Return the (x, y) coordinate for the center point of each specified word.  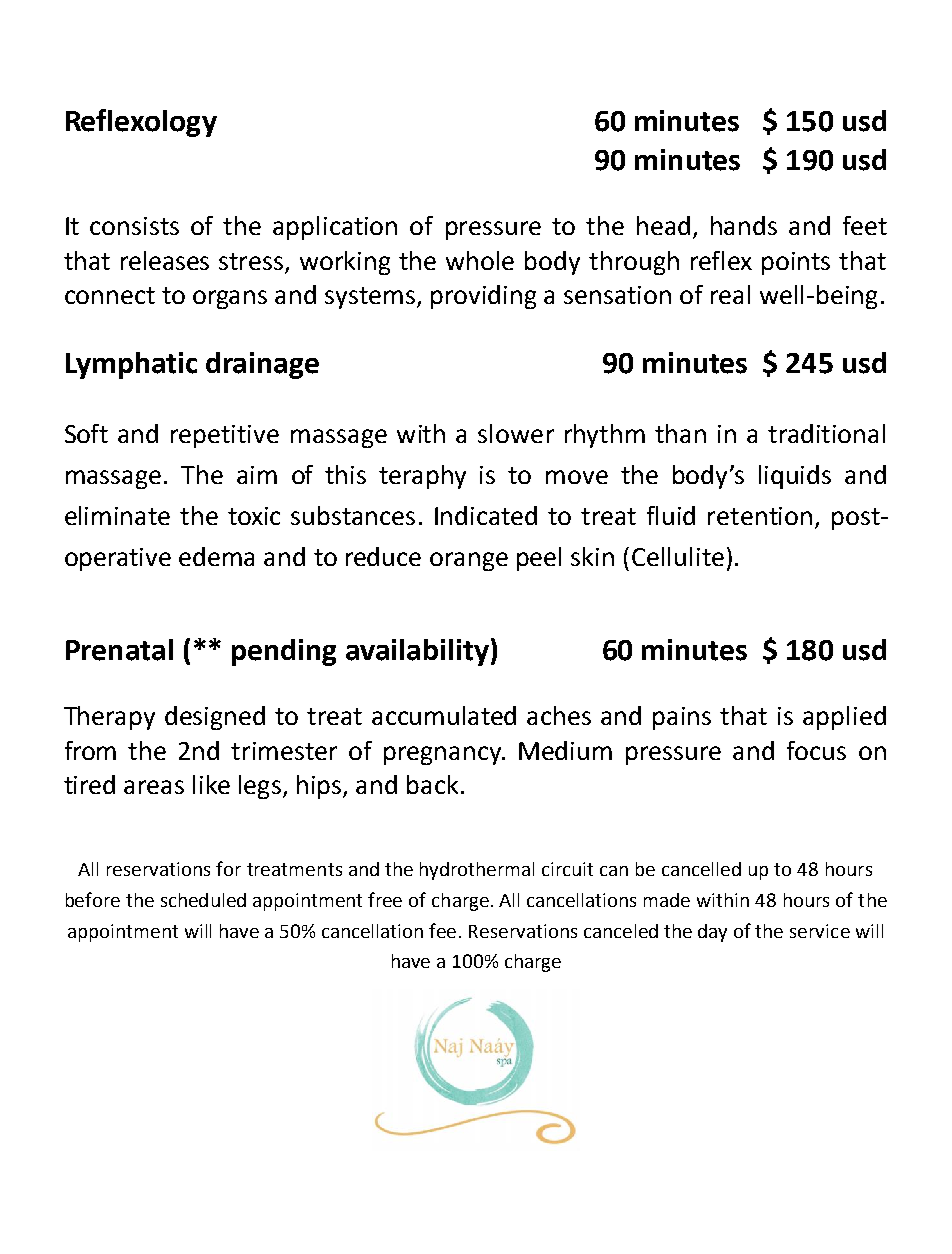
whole (480, 260)
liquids (795, 477)
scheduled (203, 900)
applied (844, 718)
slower (516, 433)
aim (257, 475)
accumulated (444, 715)
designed (215, 718)
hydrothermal (477, 871)
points (796, 263)
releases (165, 260)
